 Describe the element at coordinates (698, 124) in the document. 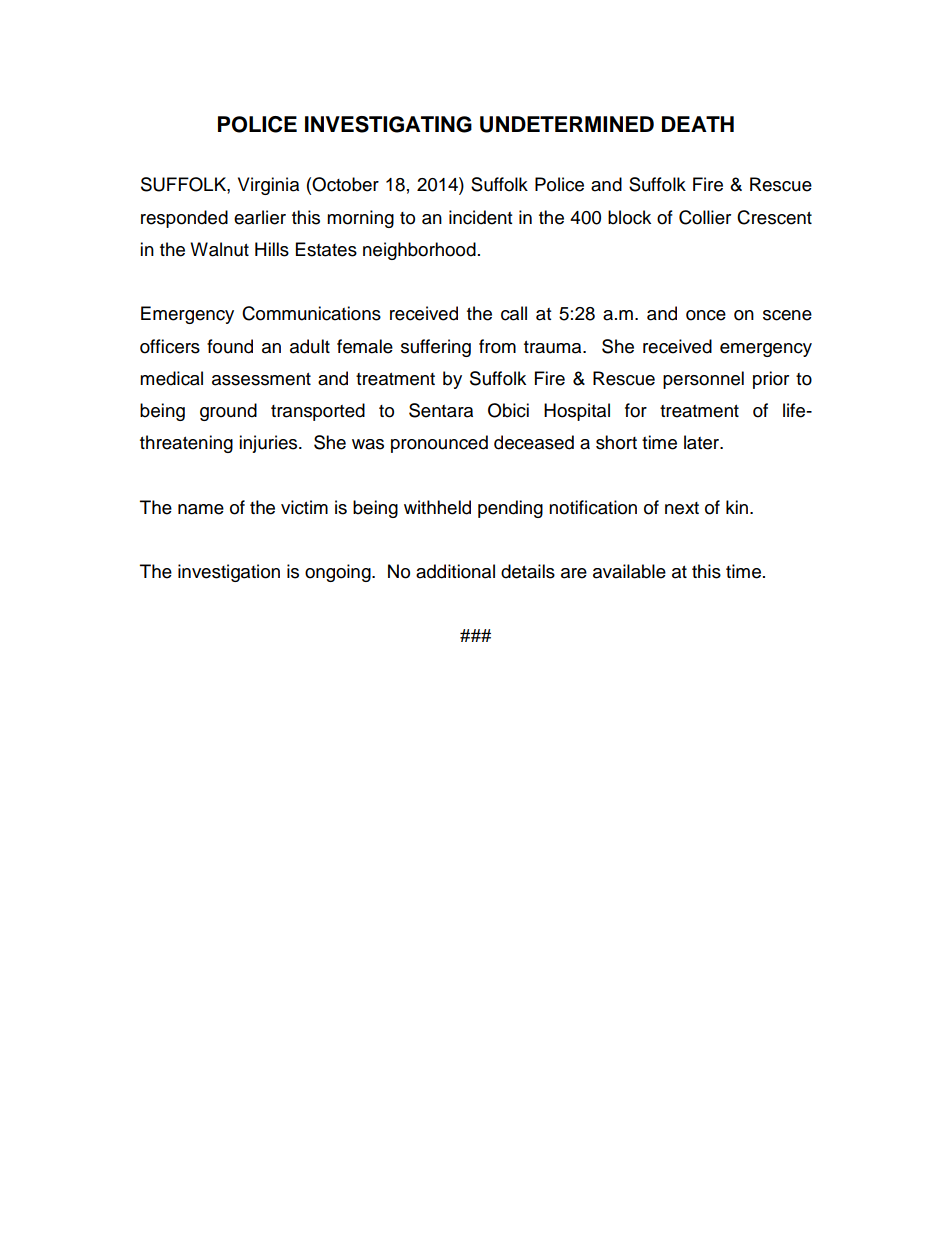

I see `DEATH` at that location.
